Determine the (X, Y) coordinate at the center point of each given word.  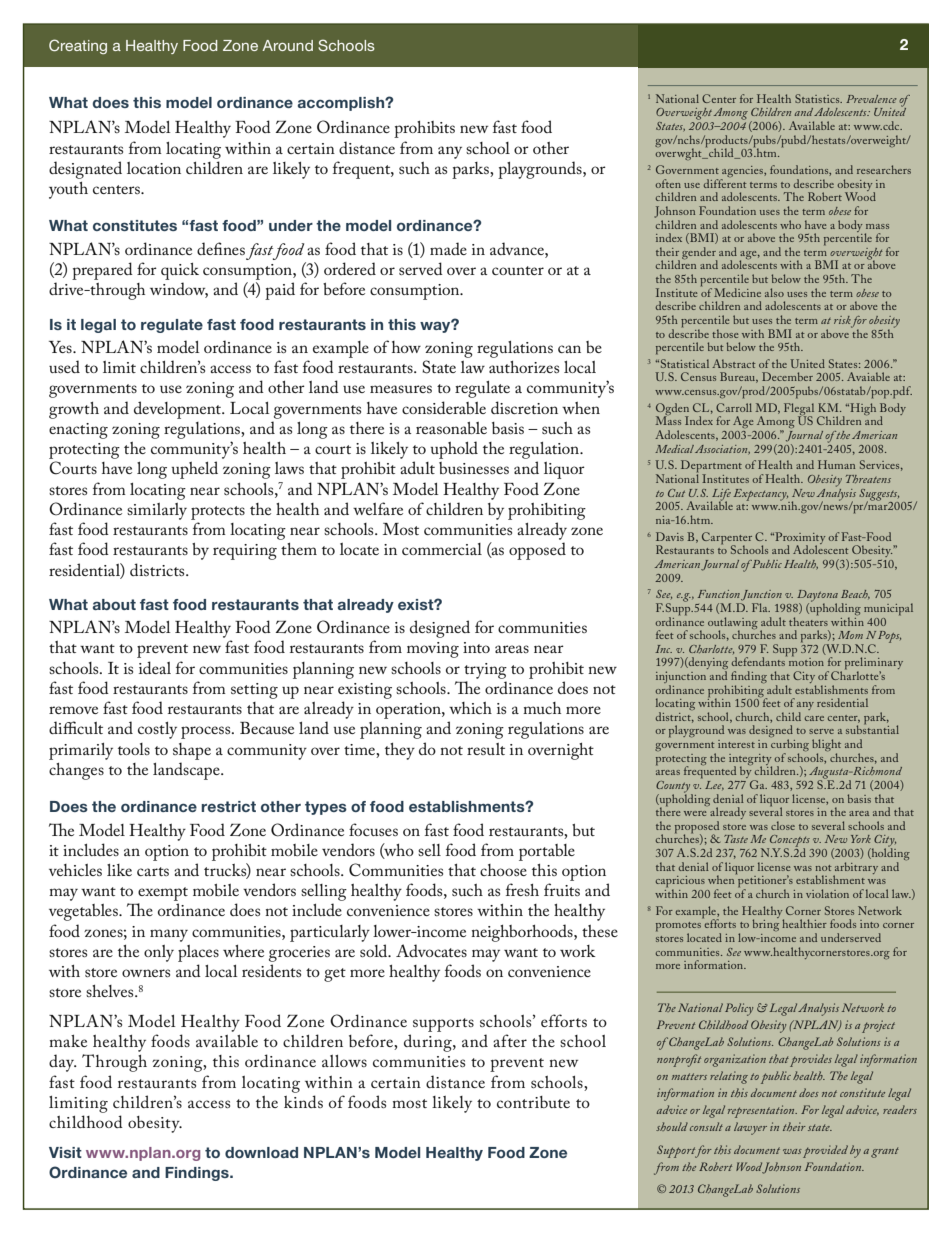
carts (153, 871)
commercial (442, 549)
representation (762, 1111)
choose (503, 870)
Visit (65, 1152)
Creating (78, 46)
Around (287, 45)
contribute (533, 1102)
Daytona (817, 597)
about (114, 604)
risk (842, 320)
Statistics (818, 98)
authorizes (524, 367)
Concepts (790, 842)
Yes (61, 347)
